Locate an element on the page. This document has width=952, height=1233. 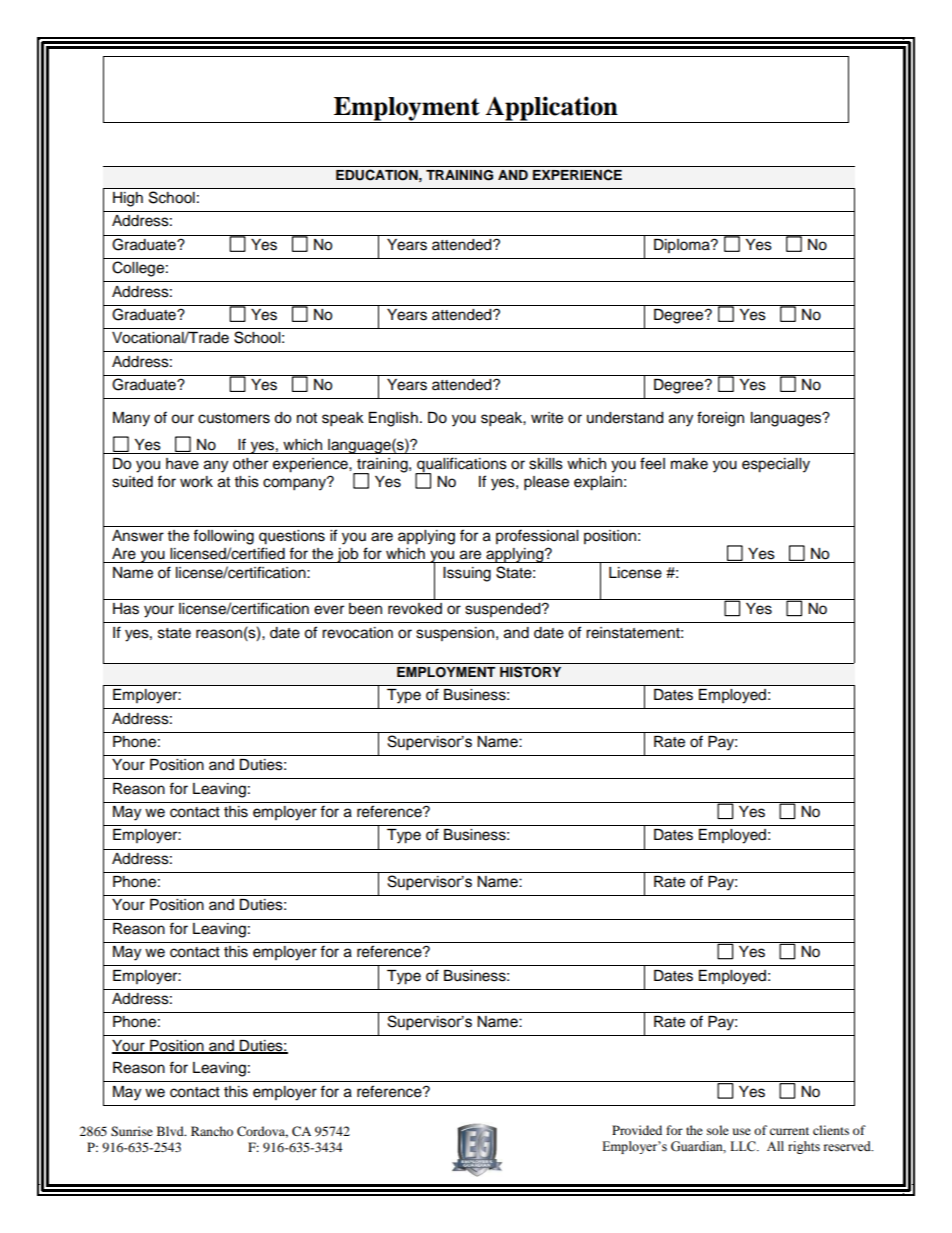
suspended is located at coordinates (504, 610).
